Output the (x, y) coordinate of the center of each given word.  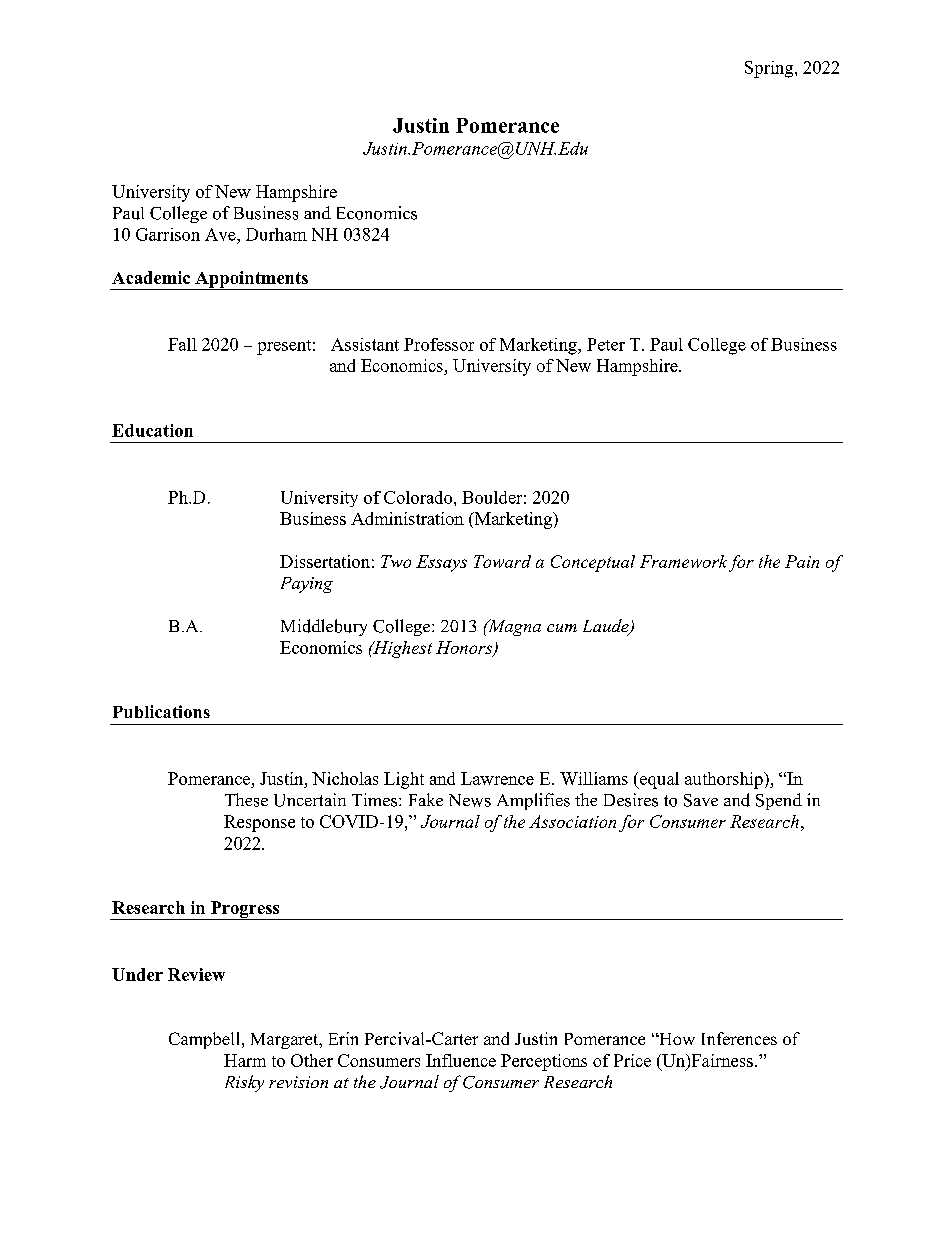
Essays (441, 563)
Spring (770, 69)
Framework (683, 561)
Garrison (168, 234)
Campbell (206, 1040)
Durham (276, 234)
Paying (307, 585)
